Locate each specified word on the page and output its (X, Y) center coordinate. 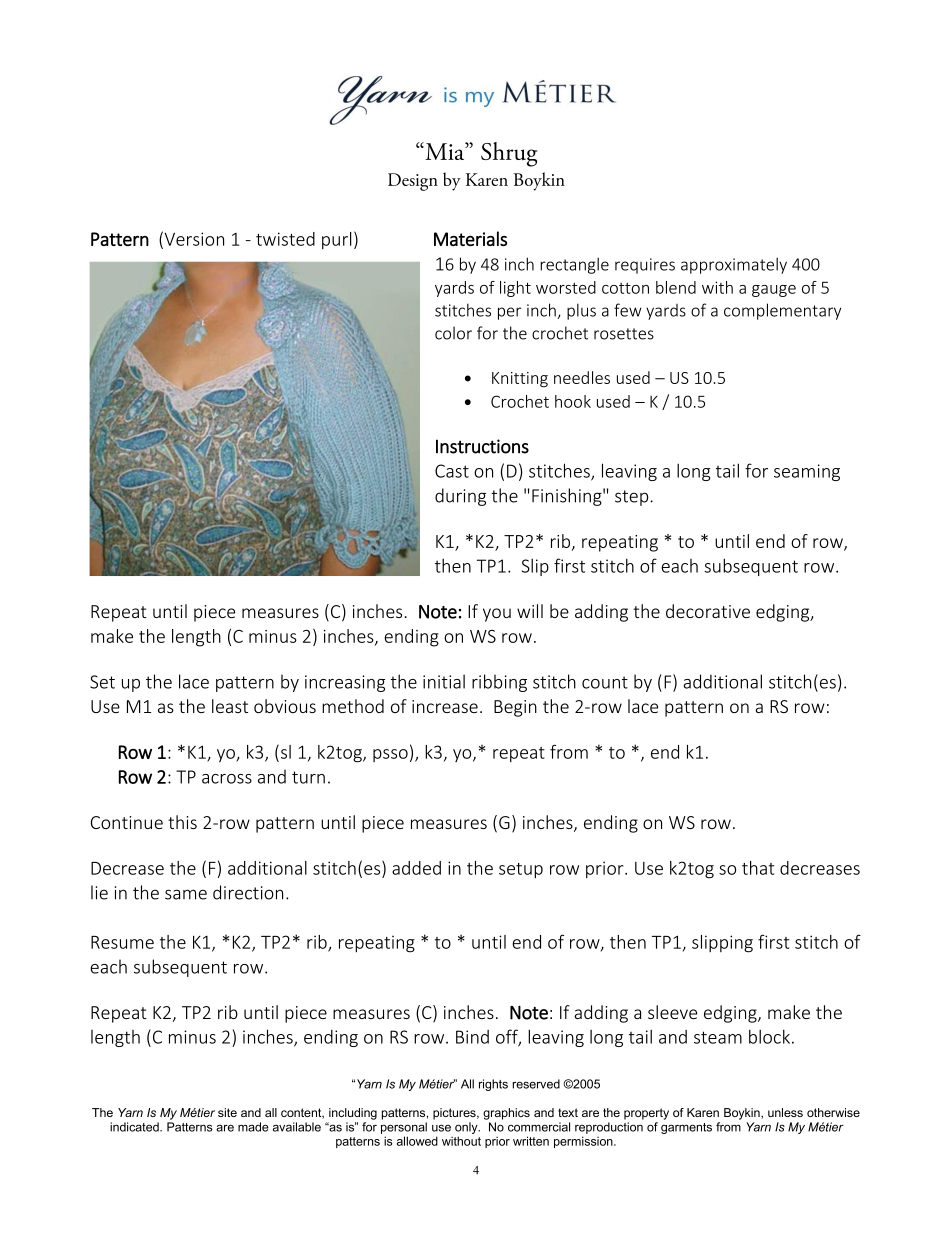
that (758, 868)
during (460, 497)
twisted (285, 239)
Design (413, 182)
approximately (734, 265)
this (182, 822)
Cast (452, 471)
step (633, 498)
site (227, 1112)
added (416, 868)
